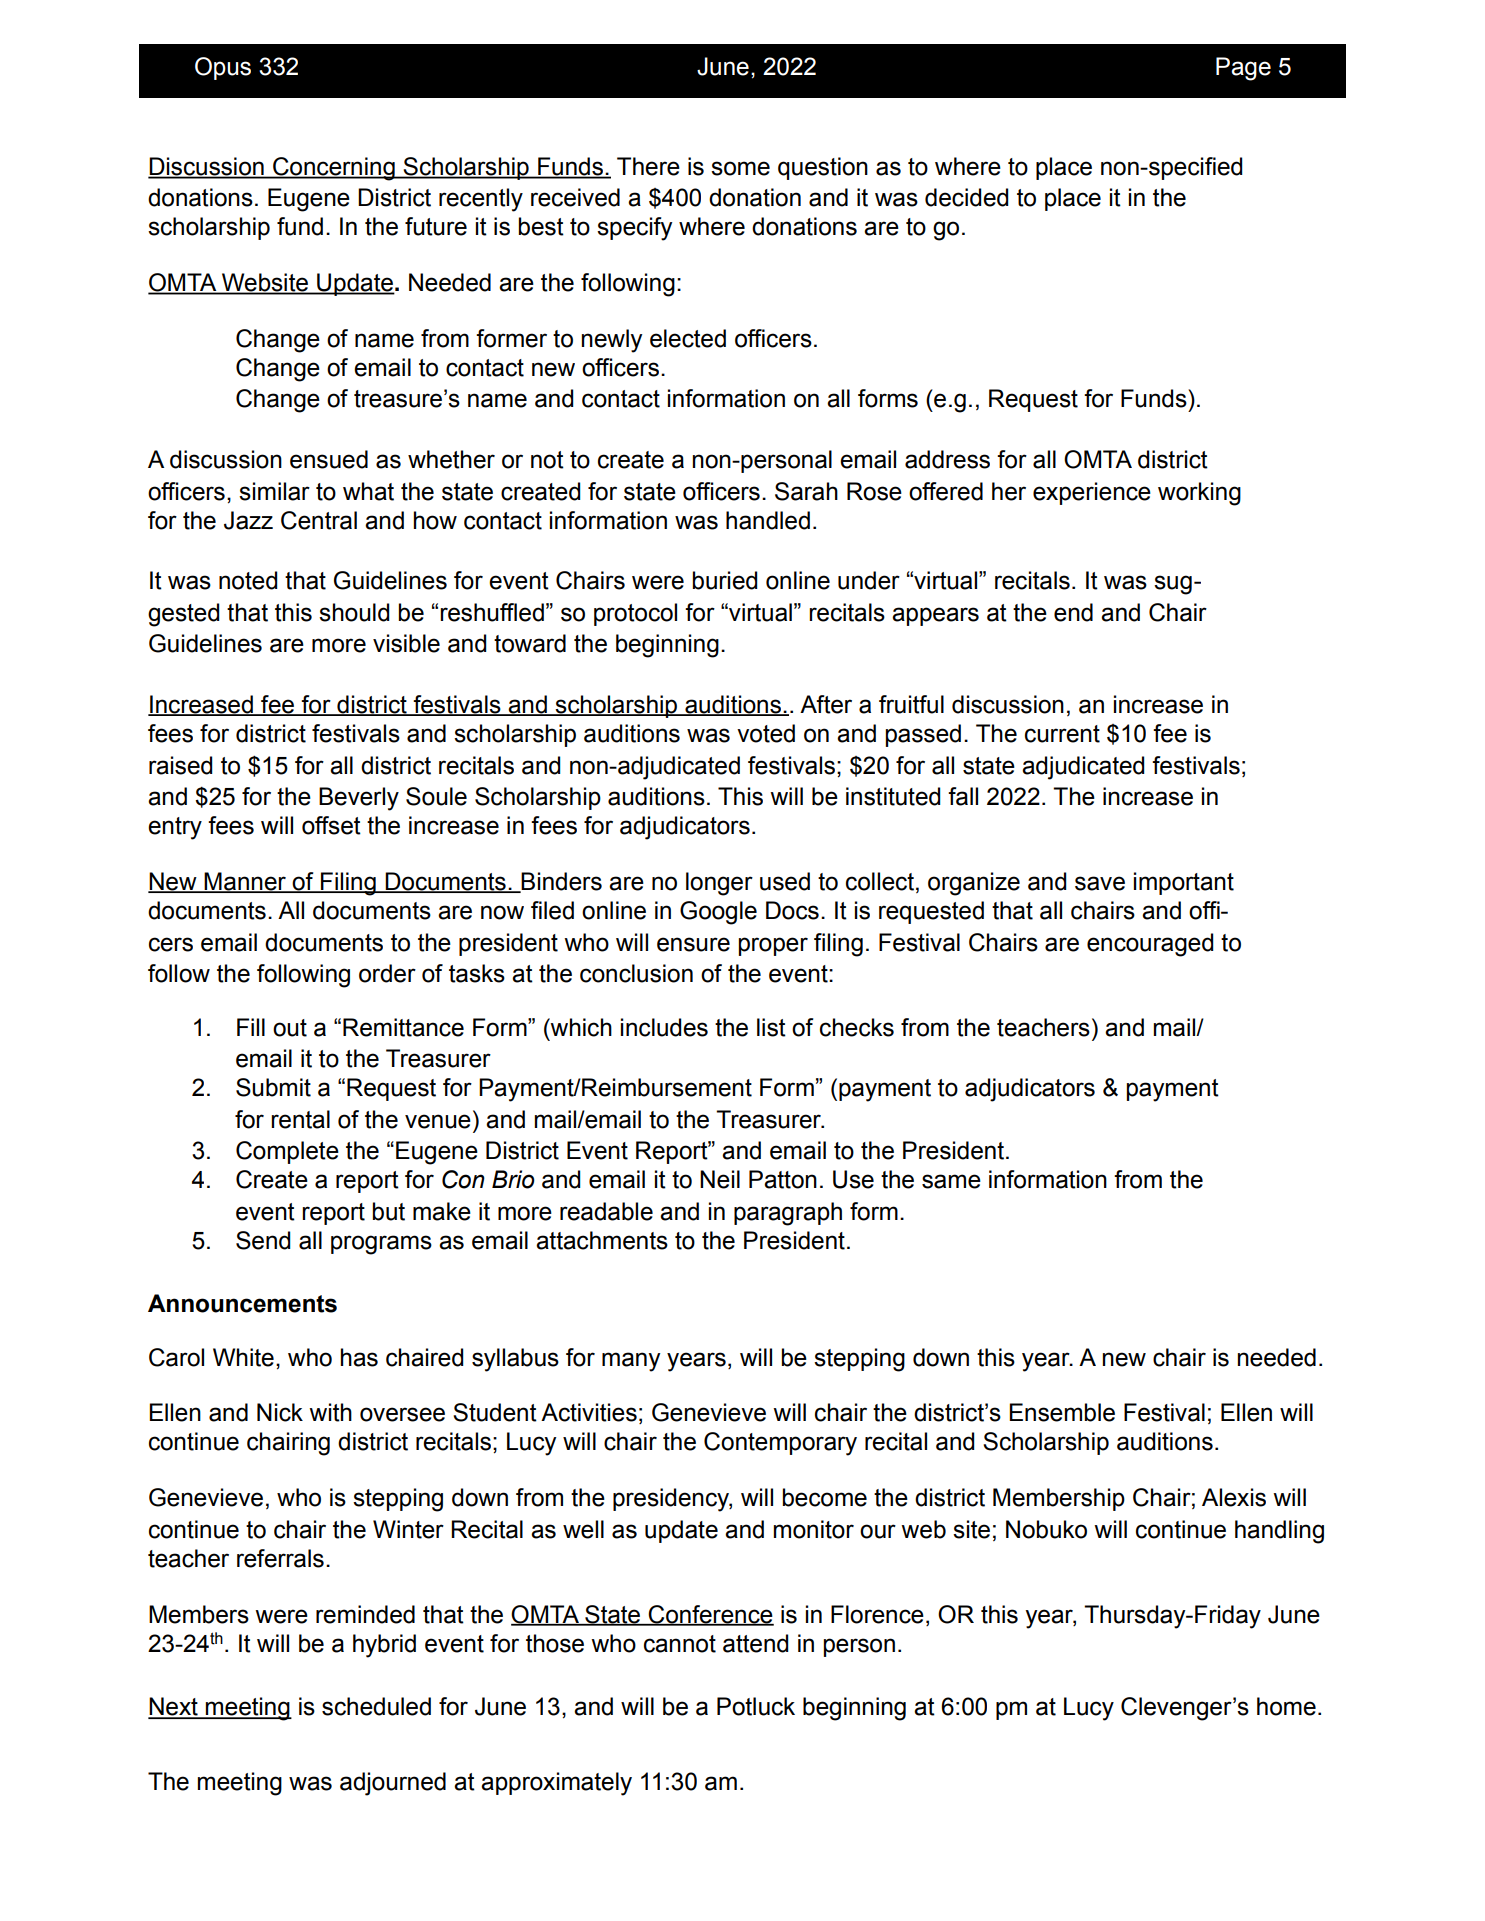 The height and width of the screenshot is (1921, 1485). Describe the element at coordinates (1243, 69) in the screenshot. I see `Page` at that location.
